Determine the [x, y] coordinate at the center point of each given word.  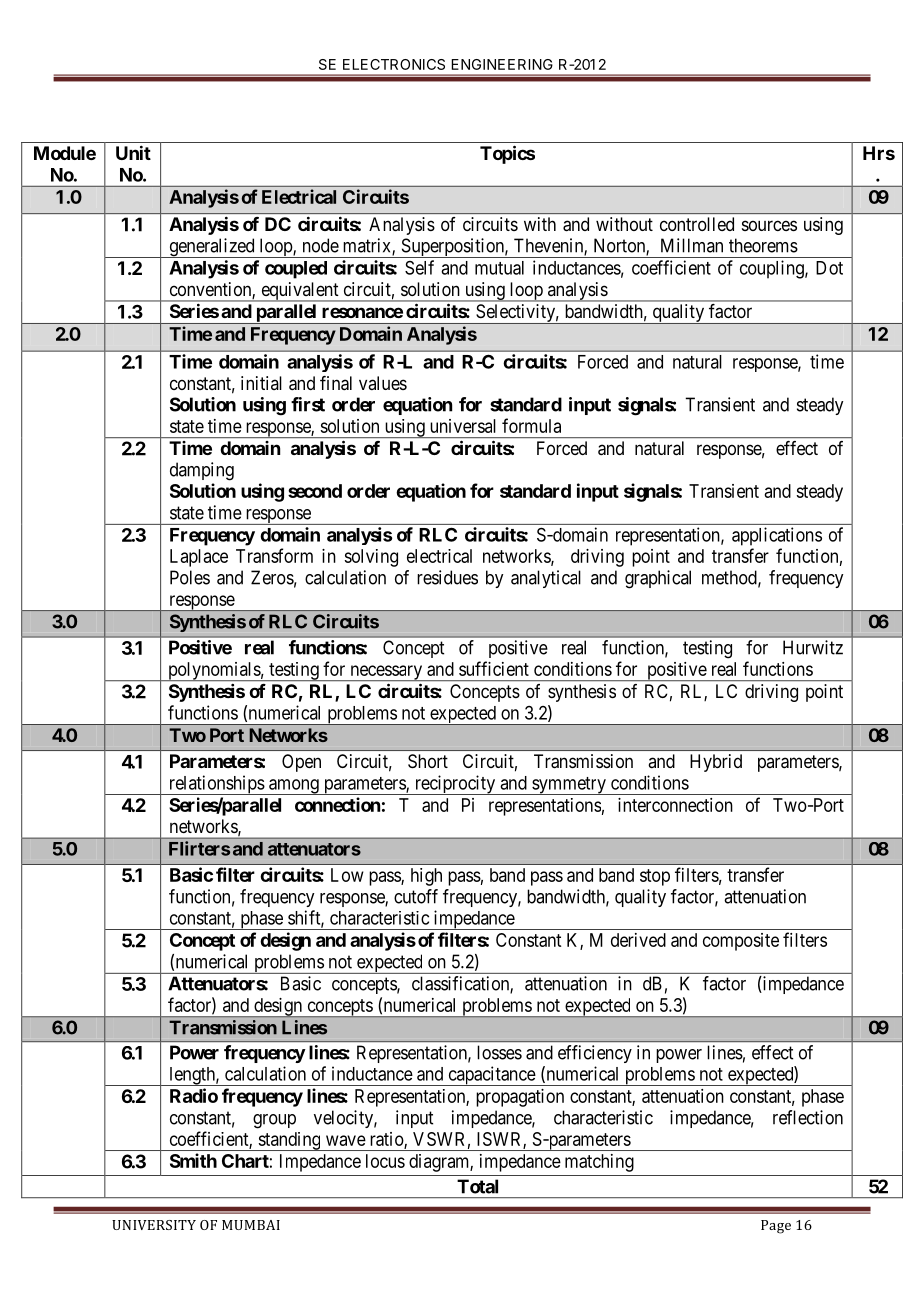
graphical [658, 579]
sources [769, 225]
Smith [193, 1160]
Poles [190, 577]
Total [477, 1186]
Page [776, 1227]
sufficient [494, 668]
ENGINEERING [502, 64]
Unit [133, 152]
